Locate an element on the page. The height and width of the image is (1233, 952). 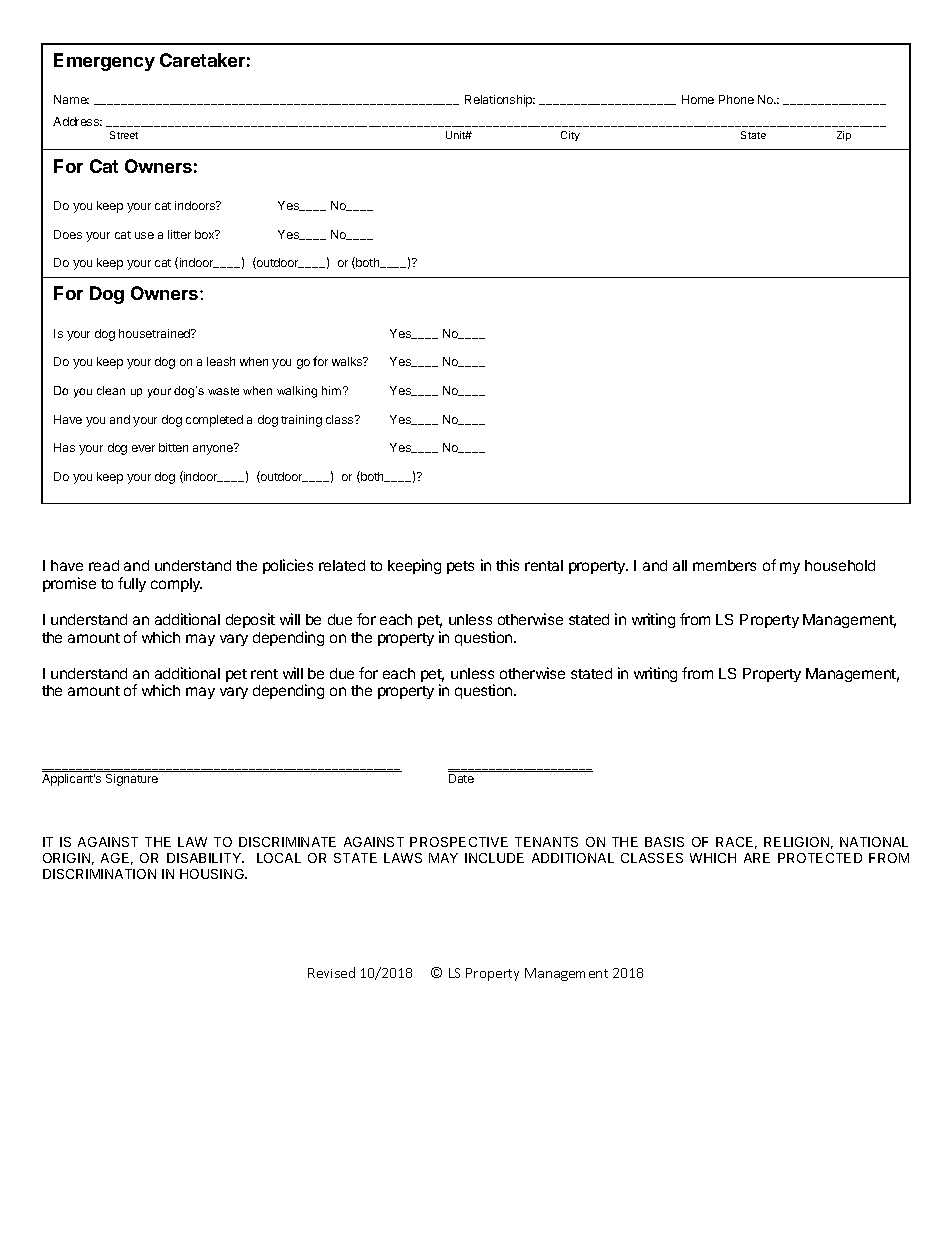
clean is located at coordinates (111, 390).
